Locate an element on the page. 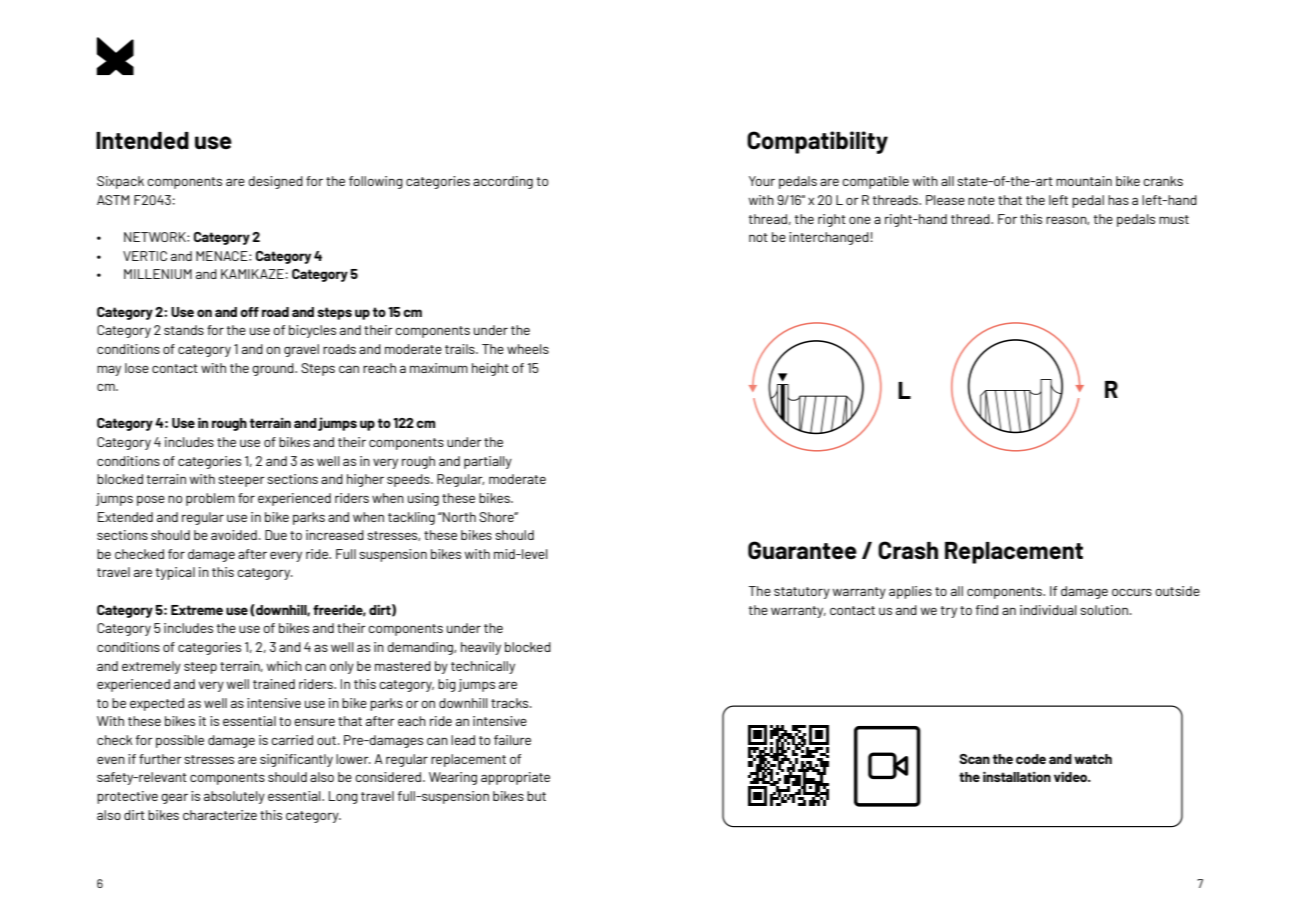 This image has height=924, width=1303. but is located at coordinates (536, 796).
